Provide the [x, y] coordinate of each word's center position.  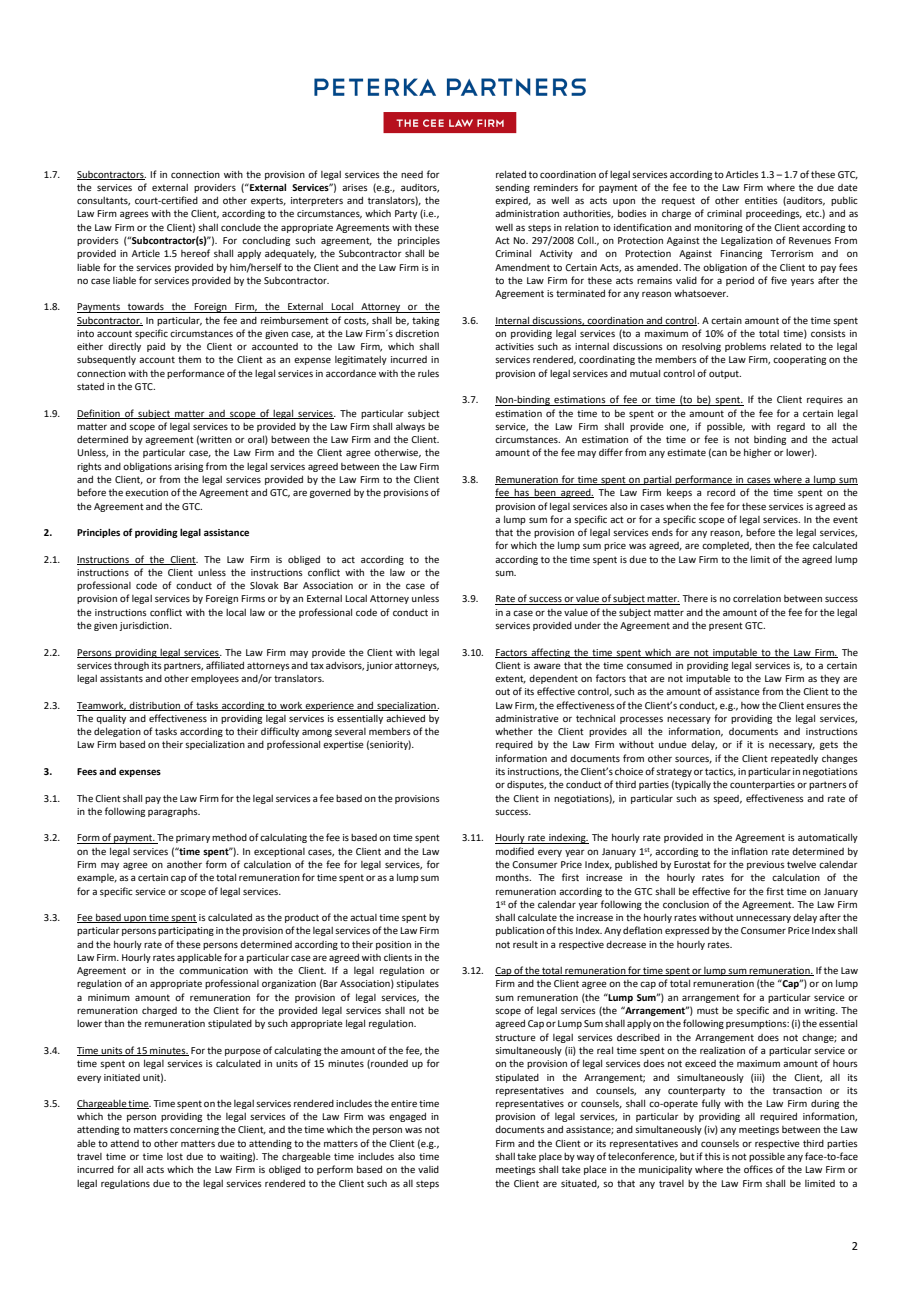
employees [215, 679]
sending [512, 188]
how [750, 705]
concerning [194, 1130]
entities [761, 200]
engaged [407, 1117]
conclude [241, 227]
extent [510, 679]
